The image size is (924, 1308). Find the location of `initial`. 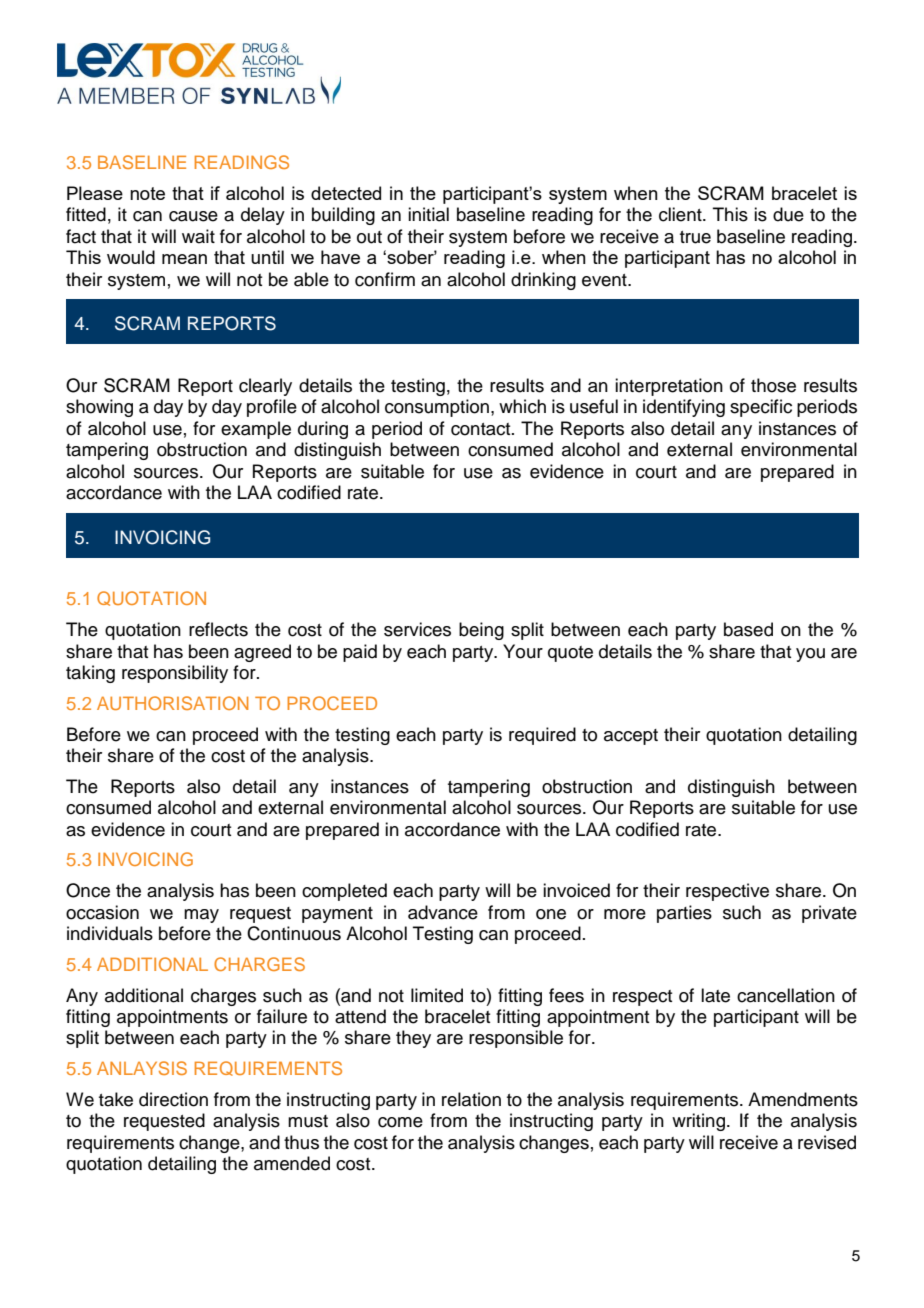

initial is located at coordinates (428, 214).
